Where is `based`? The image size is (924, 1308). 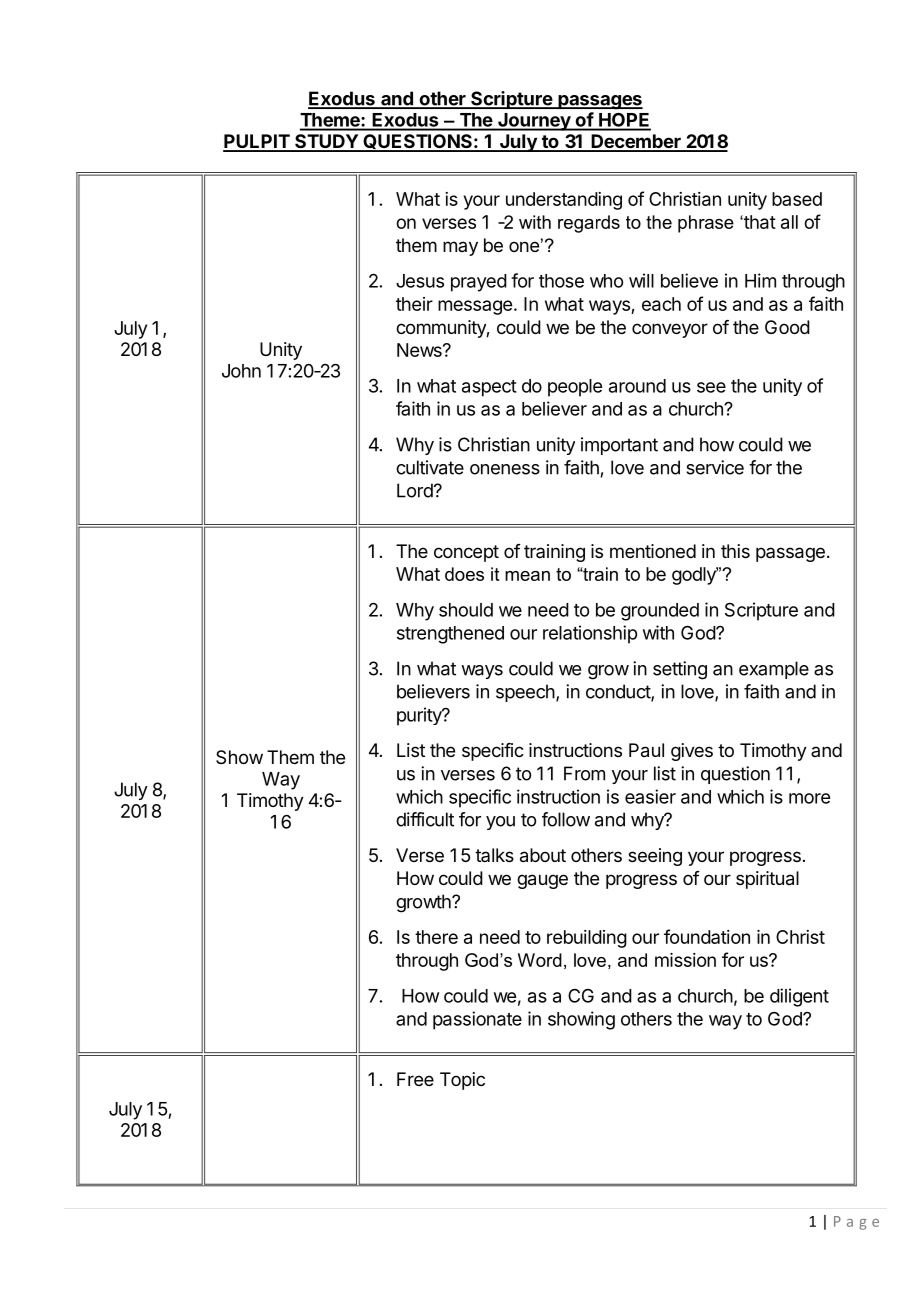 based is located at coordinates (797, 199).
